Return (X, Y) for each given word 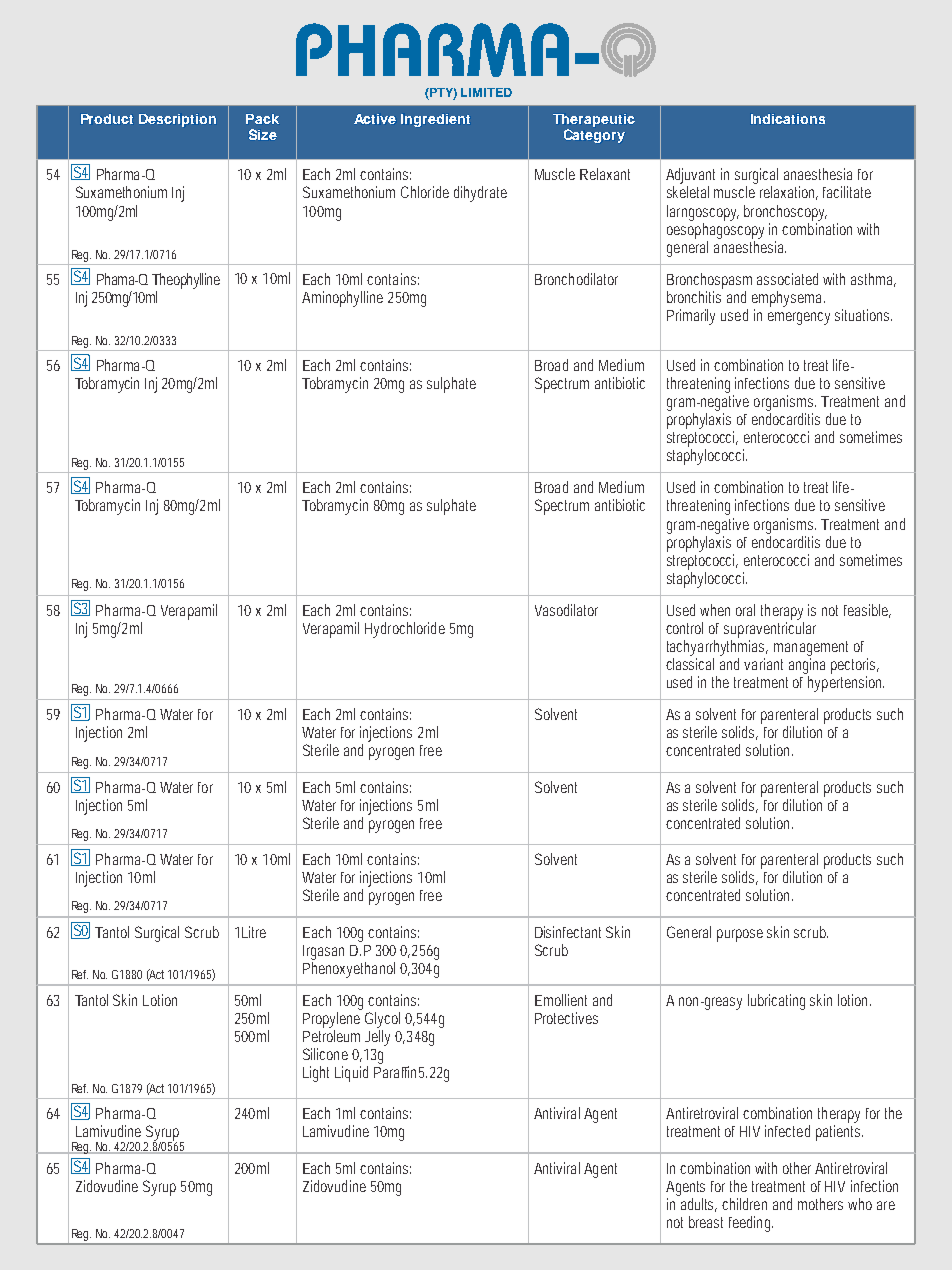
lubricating (776, 1002)
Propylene (331, 1020)
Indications (788, 119)
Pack (262, 119)
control (684, 628)
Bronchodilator (576, 279)
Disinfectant (568, 932)
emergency (799, 318)
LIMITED (486, 92)
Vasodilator (566, 610)
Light (316, 1074)
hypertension (846, 684)
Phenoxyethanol (349, 970)
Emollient (561, 1000)
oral (745, 610)
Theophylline (186, 281)
